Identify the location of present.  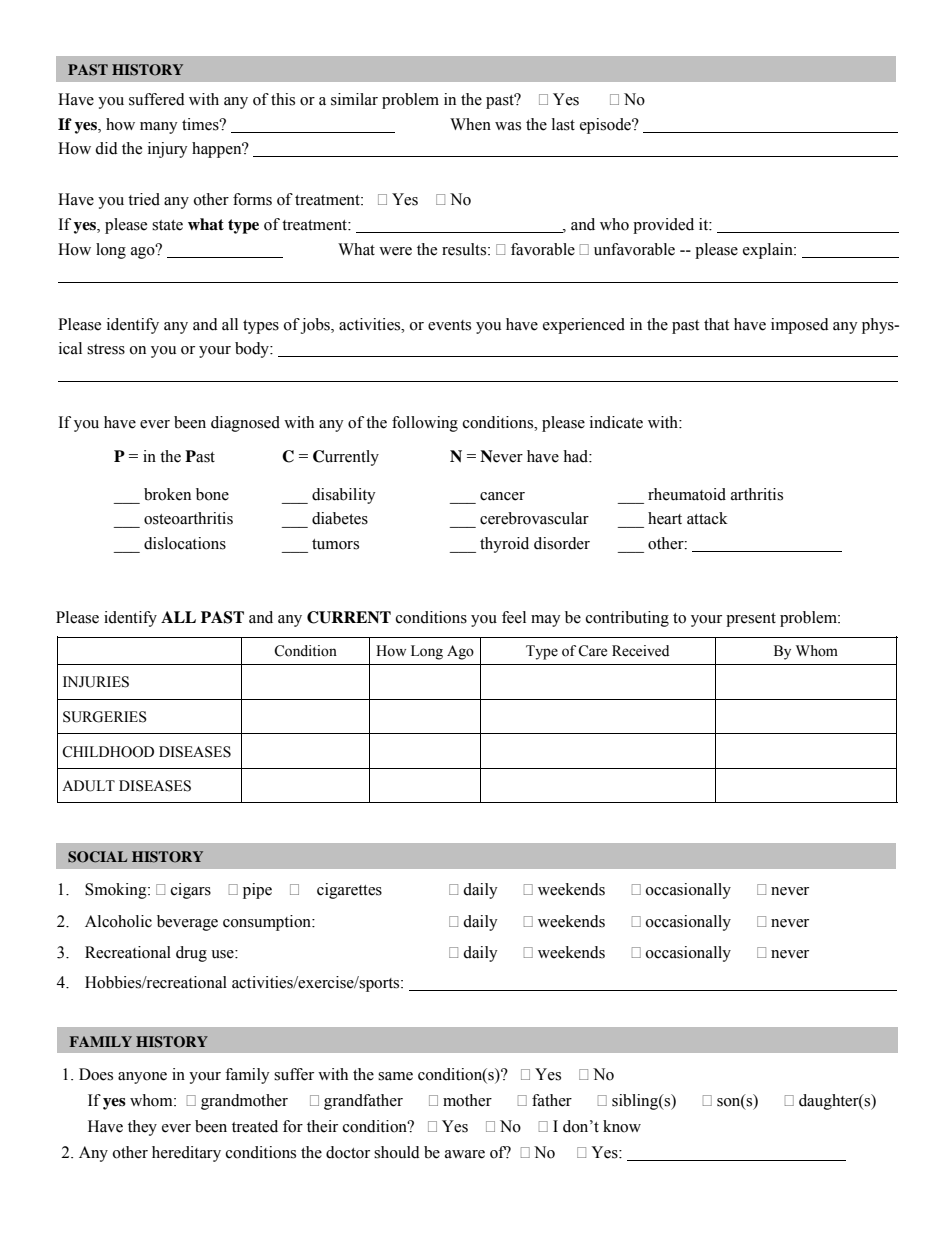
(751, 620).
